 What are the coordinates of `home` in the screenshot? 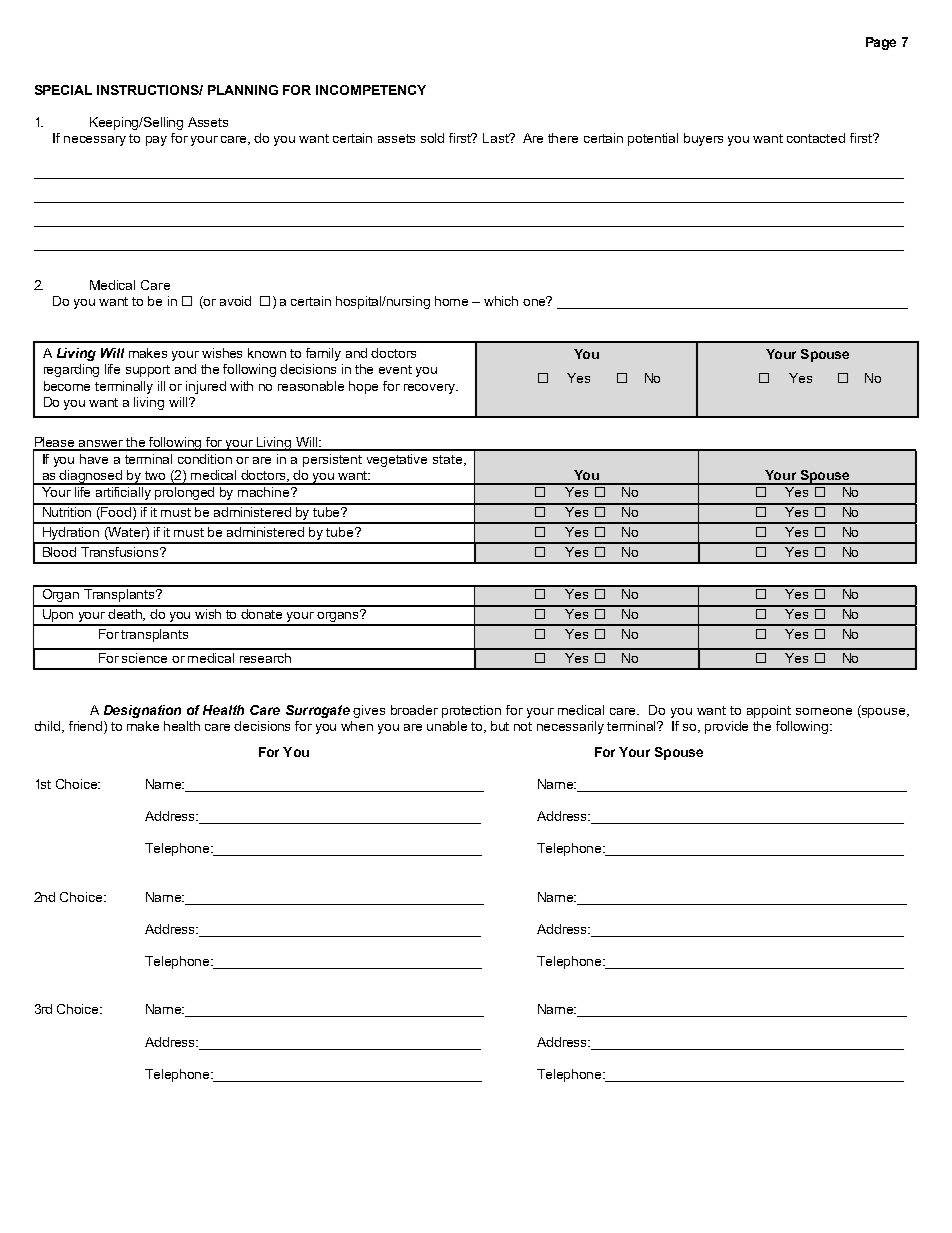 It's located at (451, 301).
